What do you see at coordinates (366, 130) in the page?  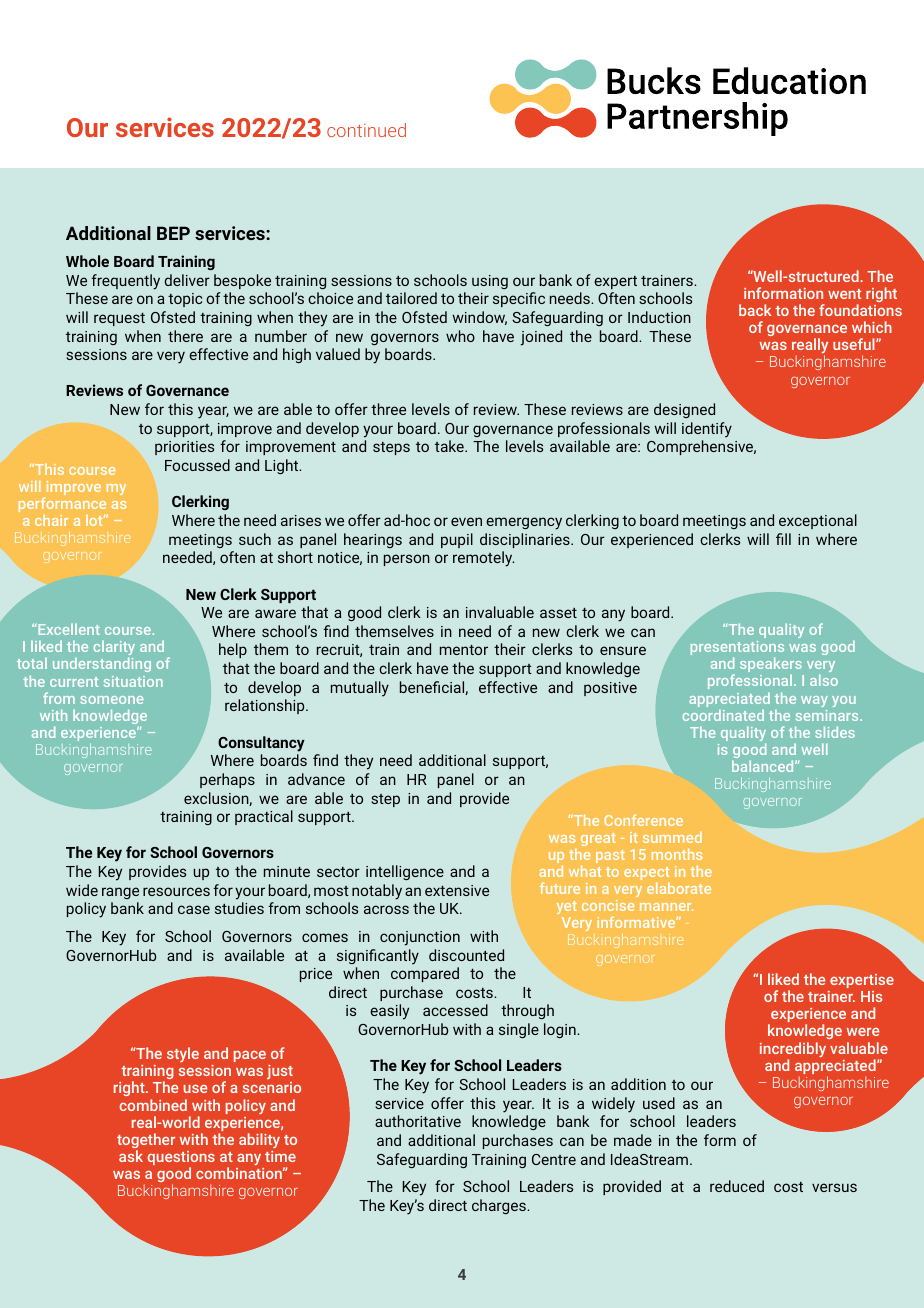 I see `continued` at bounding box center [366, 130].
